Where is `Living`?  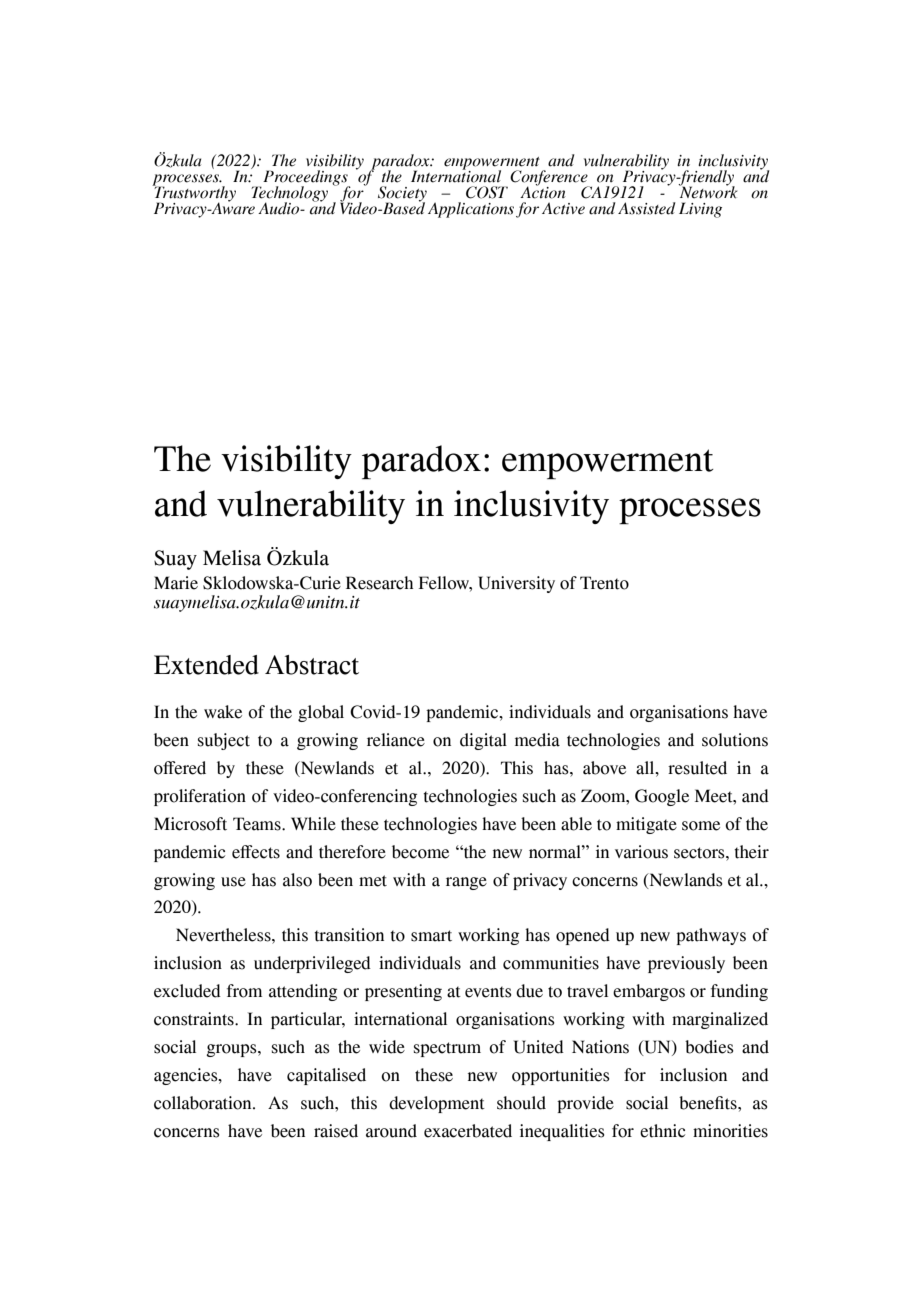
Living is located at coordinates (700, 210).
